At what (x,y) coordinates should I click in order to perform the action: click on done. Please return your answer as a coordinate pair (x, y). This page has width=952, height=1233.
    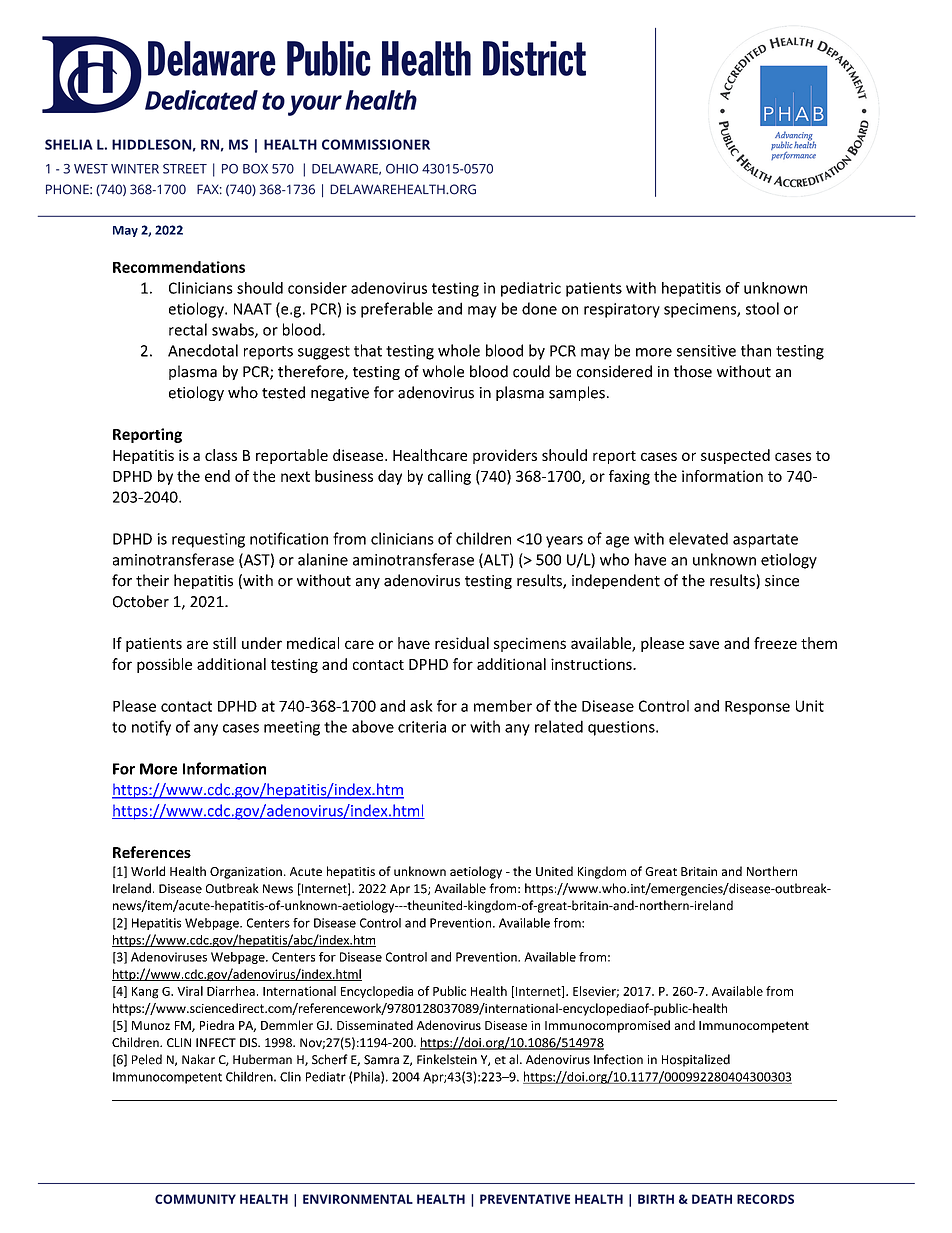
    Looking at the image, I should click on (539, 308).
